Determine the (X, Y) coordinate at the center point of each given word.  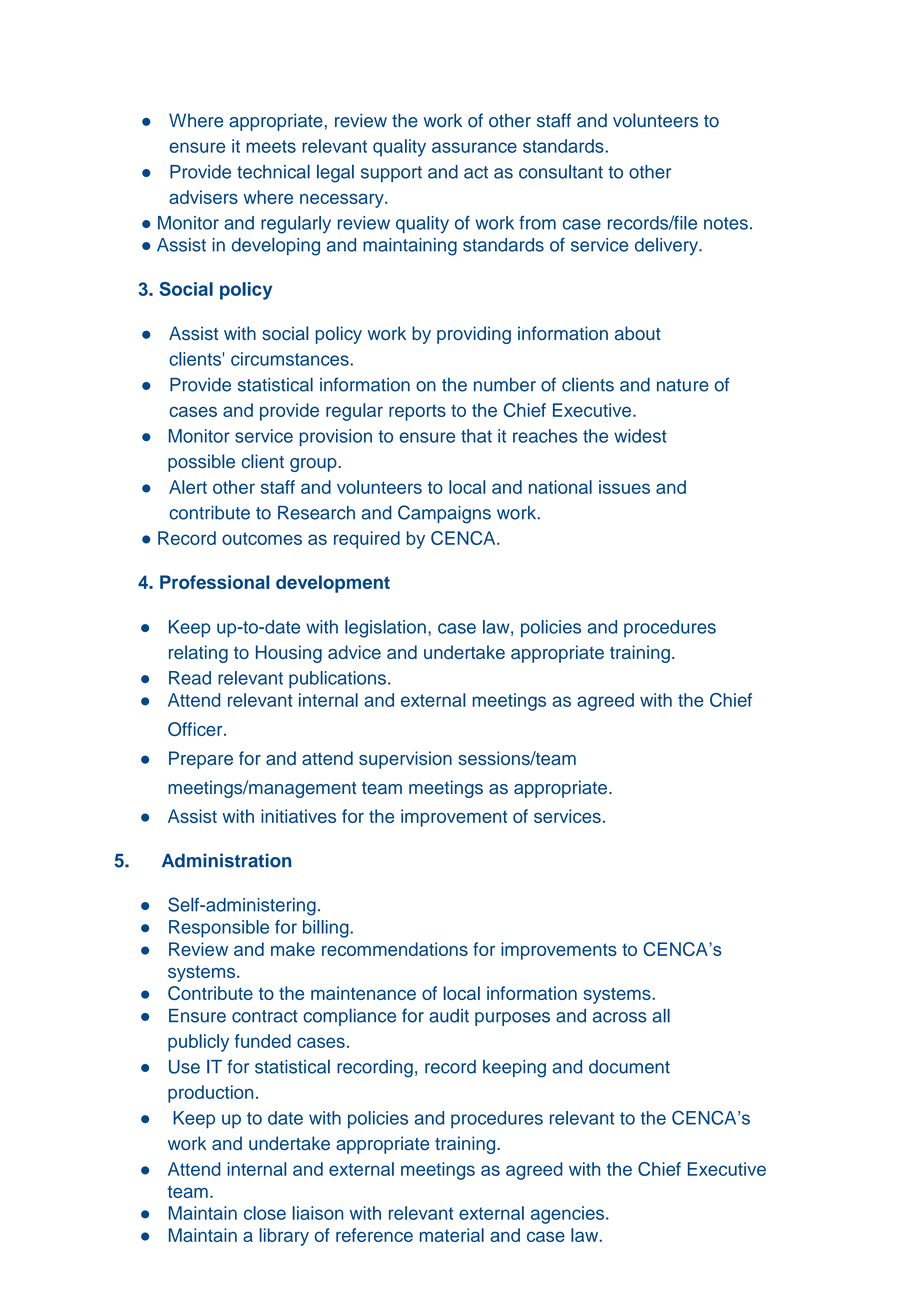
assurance (474, 147)
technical (273, 171)
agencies (569, 1215)
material (452, 1235)
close (265, 1213)
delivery (667, 246)
